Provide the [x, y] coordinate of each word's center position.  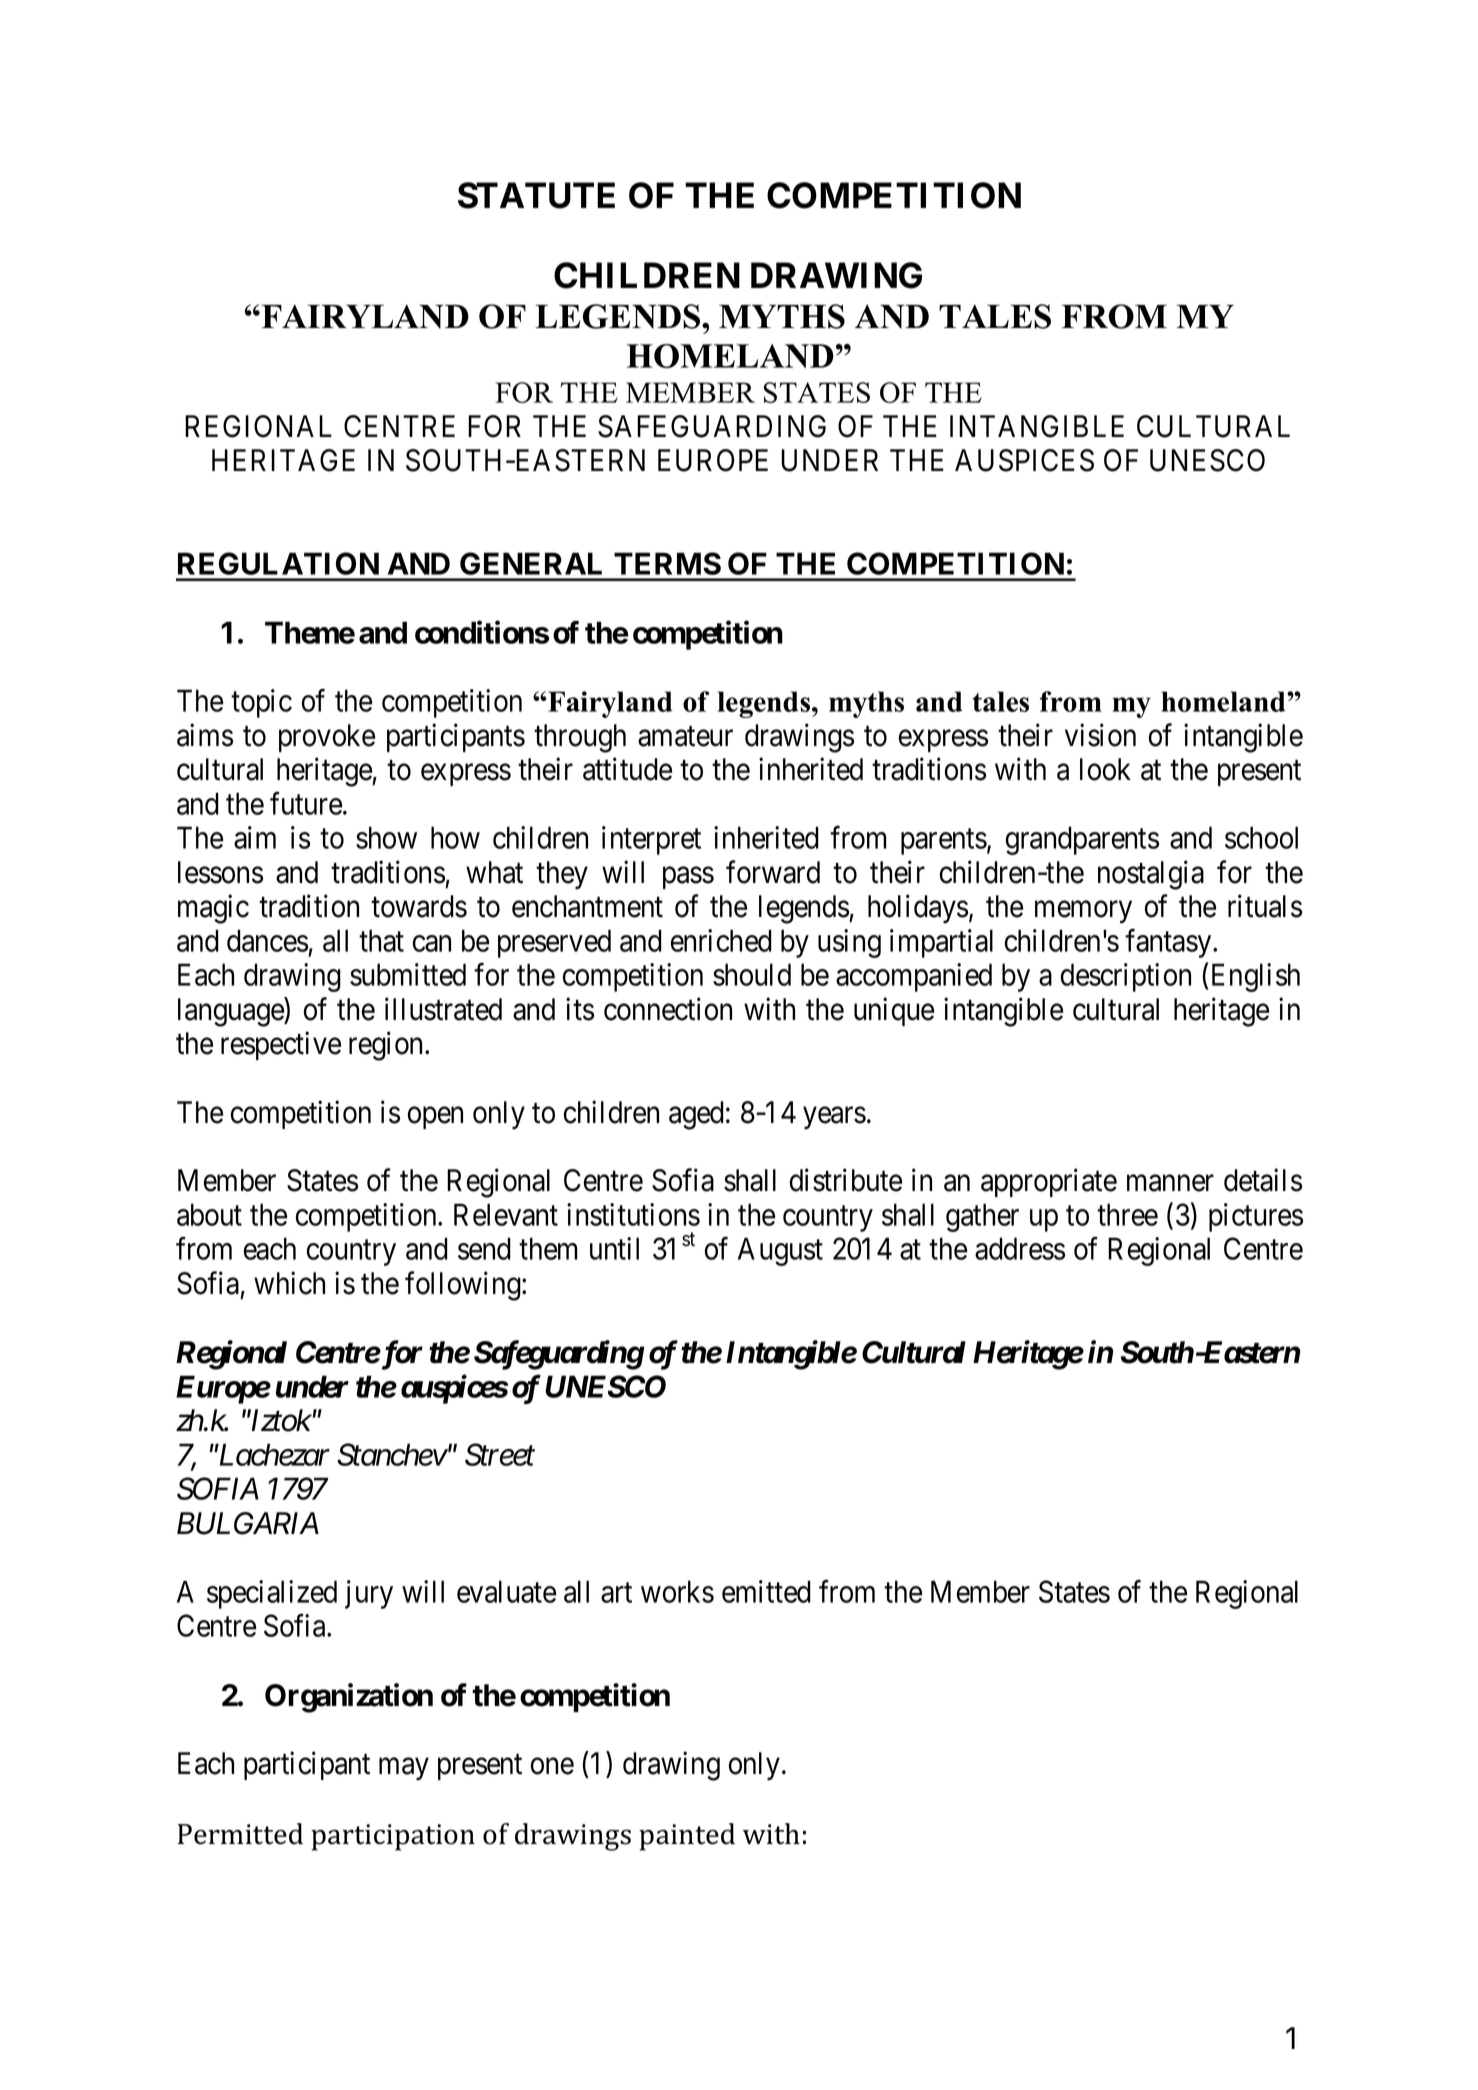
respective [281, 1046]
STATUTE [536, 195]
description [1126, 977]
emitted [766, 1591]
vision [1100, 735]
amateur [685, 736]
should [752, 974]
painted [687, 1837]
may [404, 1769]
